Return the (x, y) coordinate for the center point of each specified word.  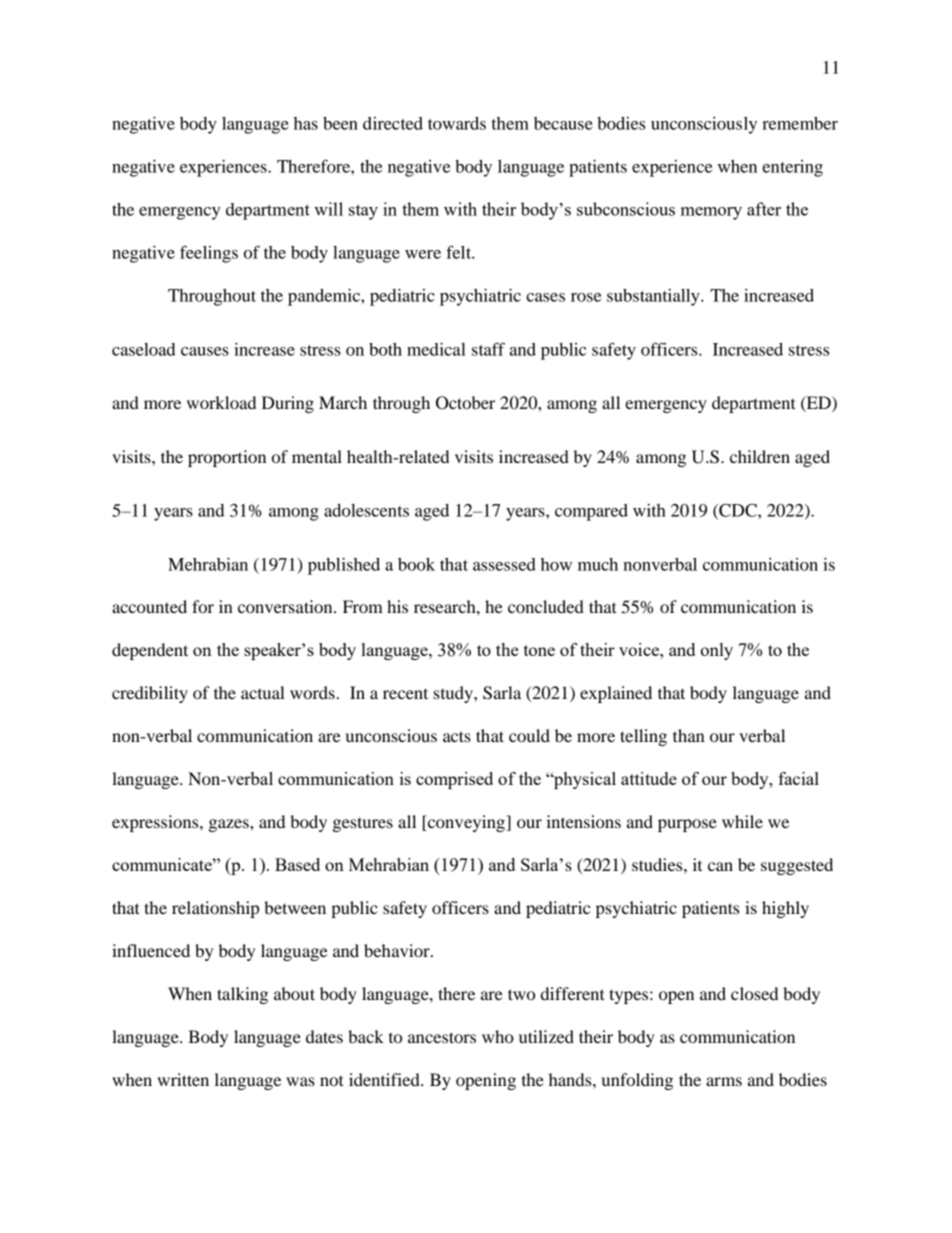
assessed (504, 564)
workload (221, 402)
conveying (466, 823)
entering (792, 168)
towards (457, 123)
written (183, 1079)
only (716, 651)
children (760, 456)
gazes (230, 825)
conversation (286, 606)
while (742, 821)
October (465, 403)
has (306, 123)
